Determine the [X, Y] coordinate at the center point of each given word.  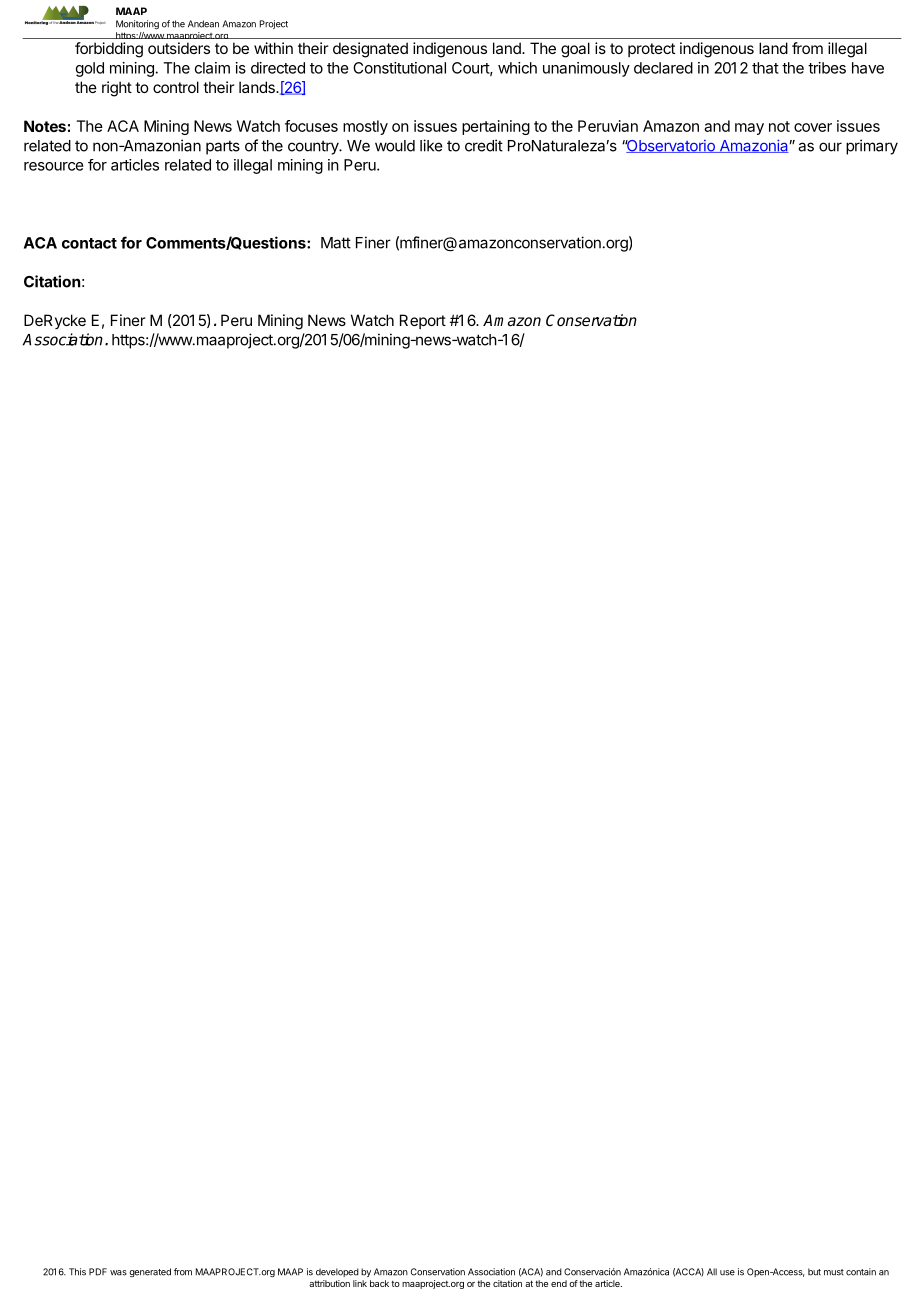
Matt [336, 243]
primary [872, 147]
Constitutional [399, 68]
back [379, 1283]
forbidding [109, 50]
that [765, 68]
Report [423, 321]
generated [150, 1272]
